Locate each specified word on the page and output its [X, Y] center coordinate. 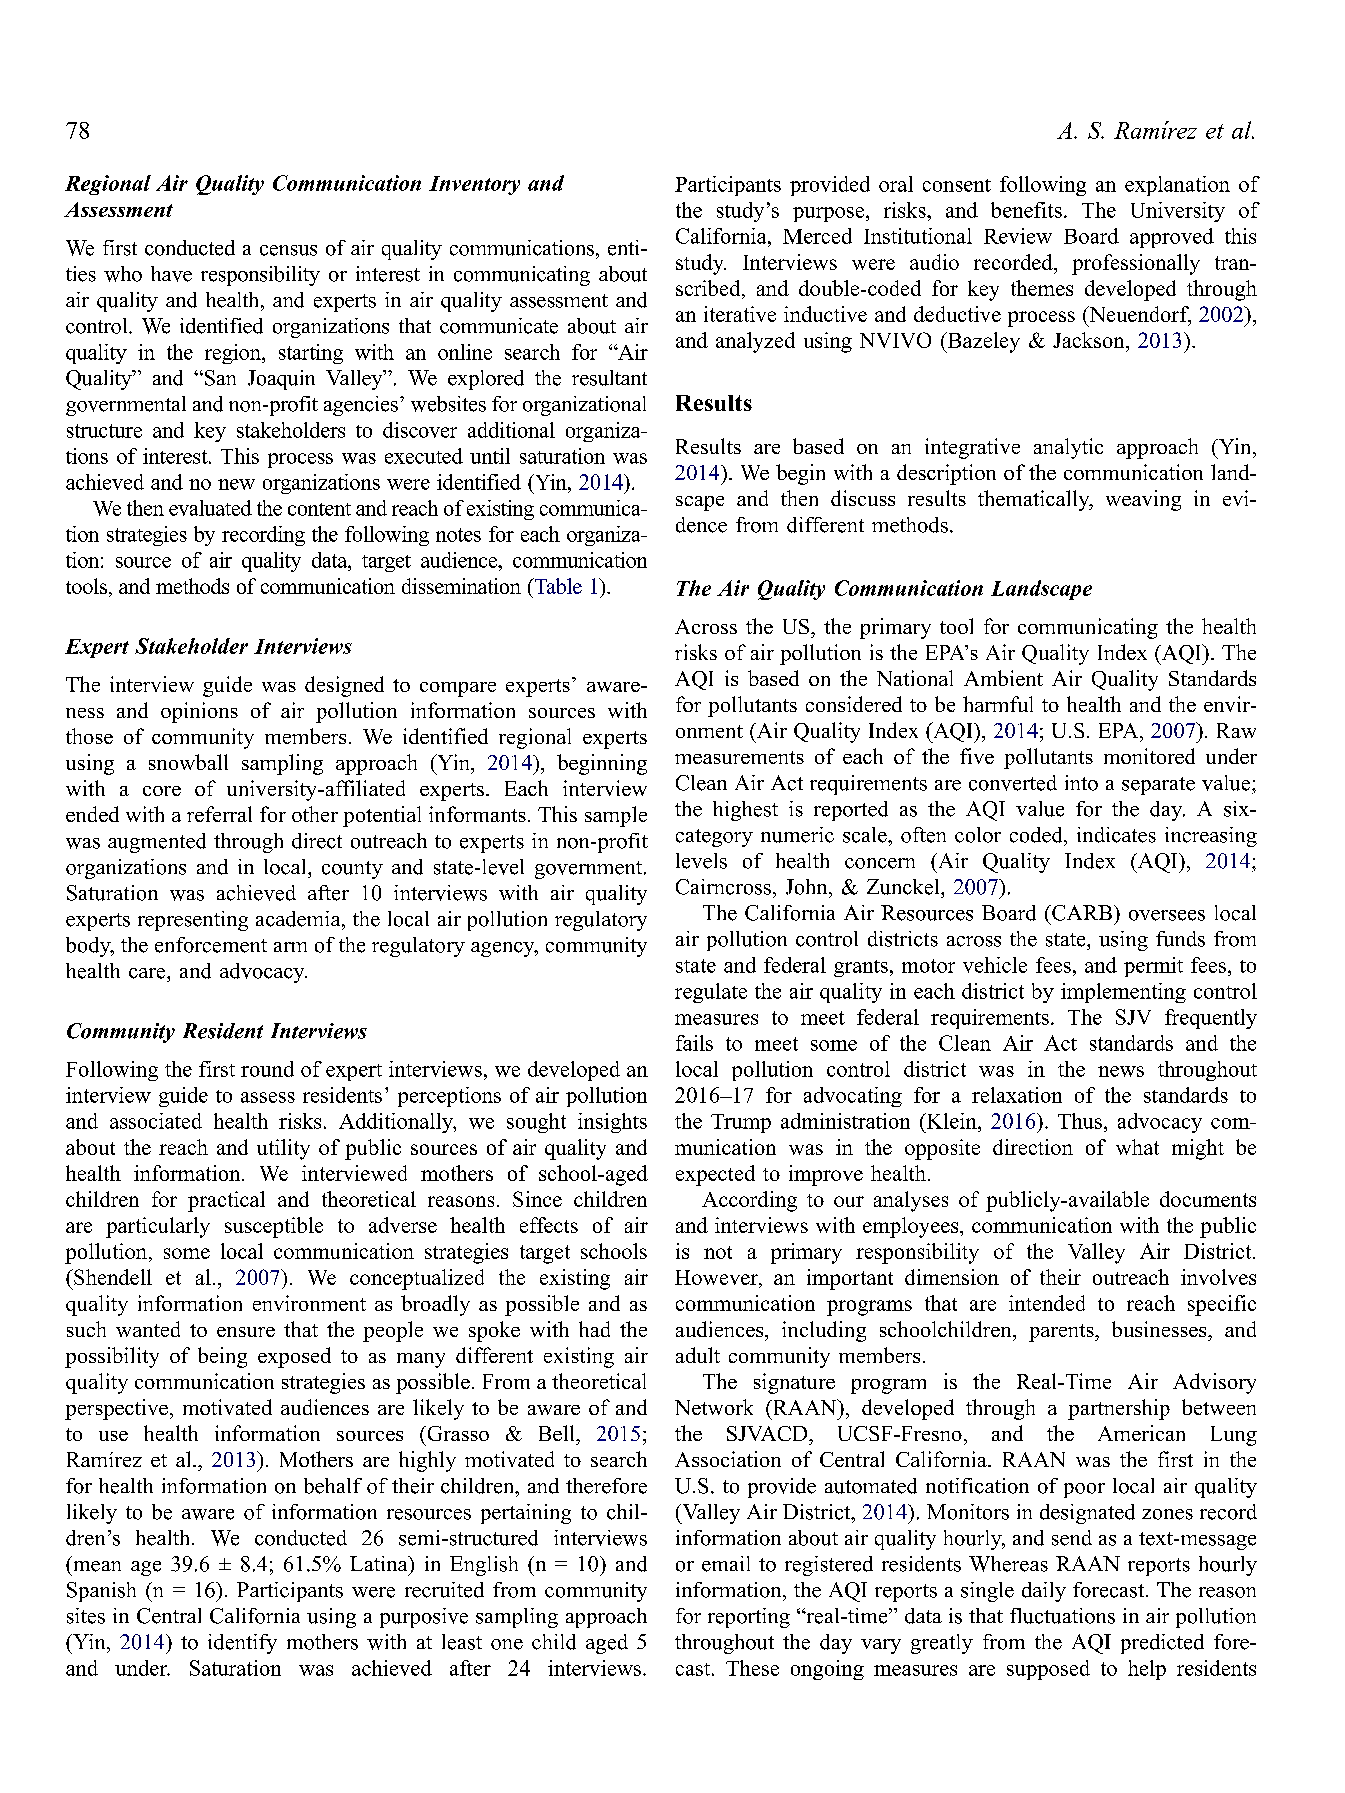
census [288, 250]
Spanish [101, 1592]
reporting [749, 1618]
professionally [1136, 264]
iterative [740, 314]
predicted [1162, 1644]
